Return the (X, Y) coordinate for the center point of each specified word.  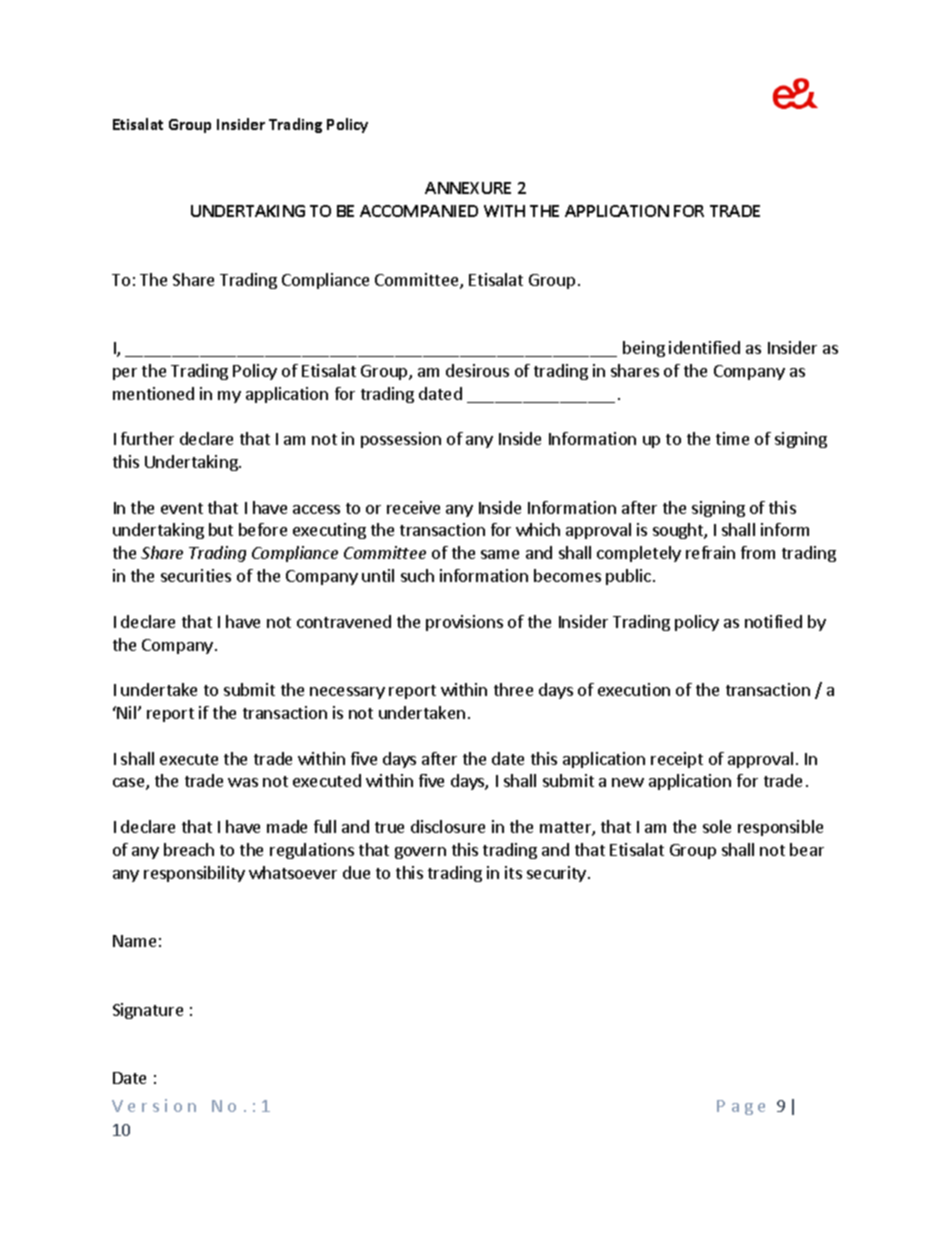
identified (704, 347)
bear (807, 849)
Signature (148, 1011)
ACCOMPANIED (419, 211)
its (513, 872)
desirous (477, 370)
